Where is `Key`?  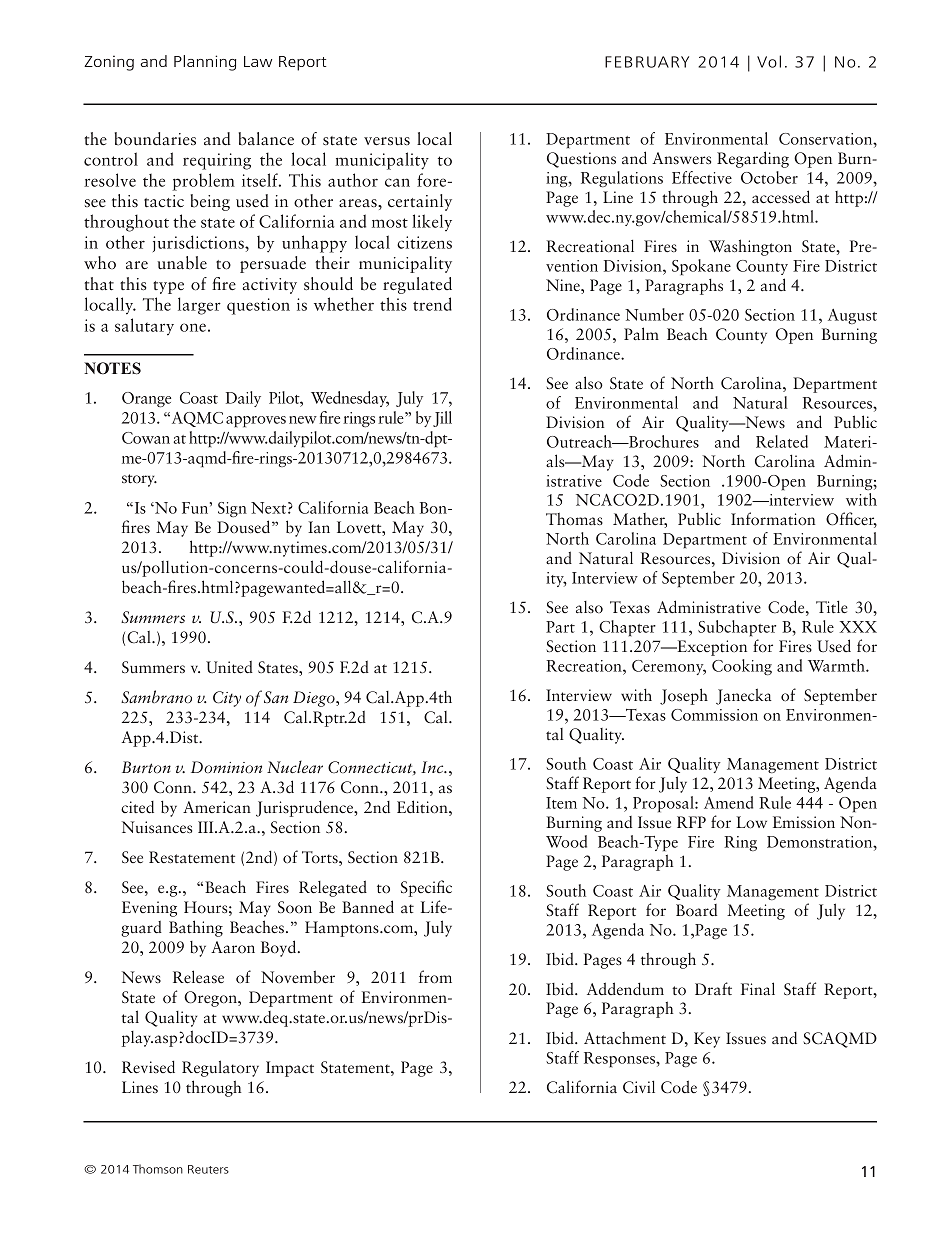 Key is located at coordinates (707, 1040).
